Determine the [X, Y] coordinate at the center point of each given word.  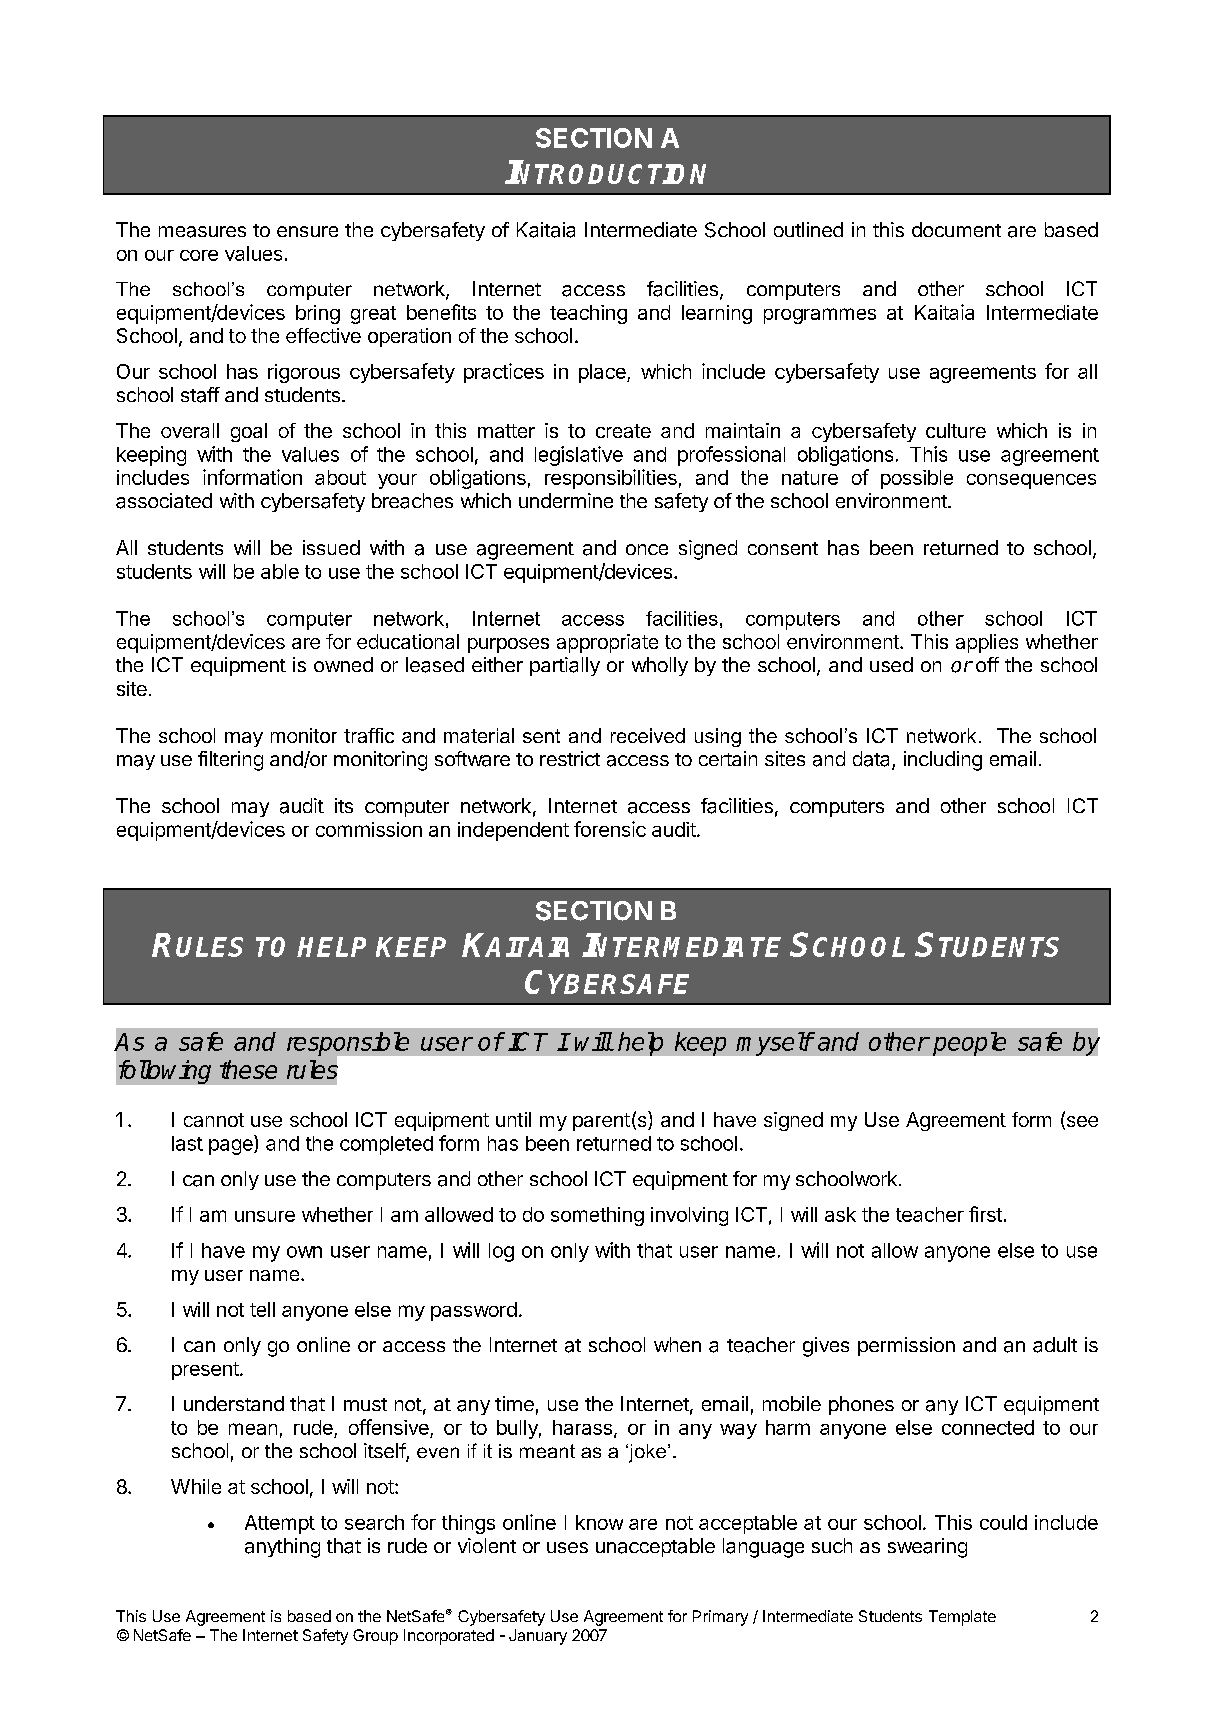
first [985, 1214]
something [597, 1216]
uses [567, 1547]
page [232, 1147]
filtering [230, 761]
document [956, 229]
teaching [588, 314]
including [943, 761]
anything [282, 1548]
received [648, 735]
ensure [307, 231]
